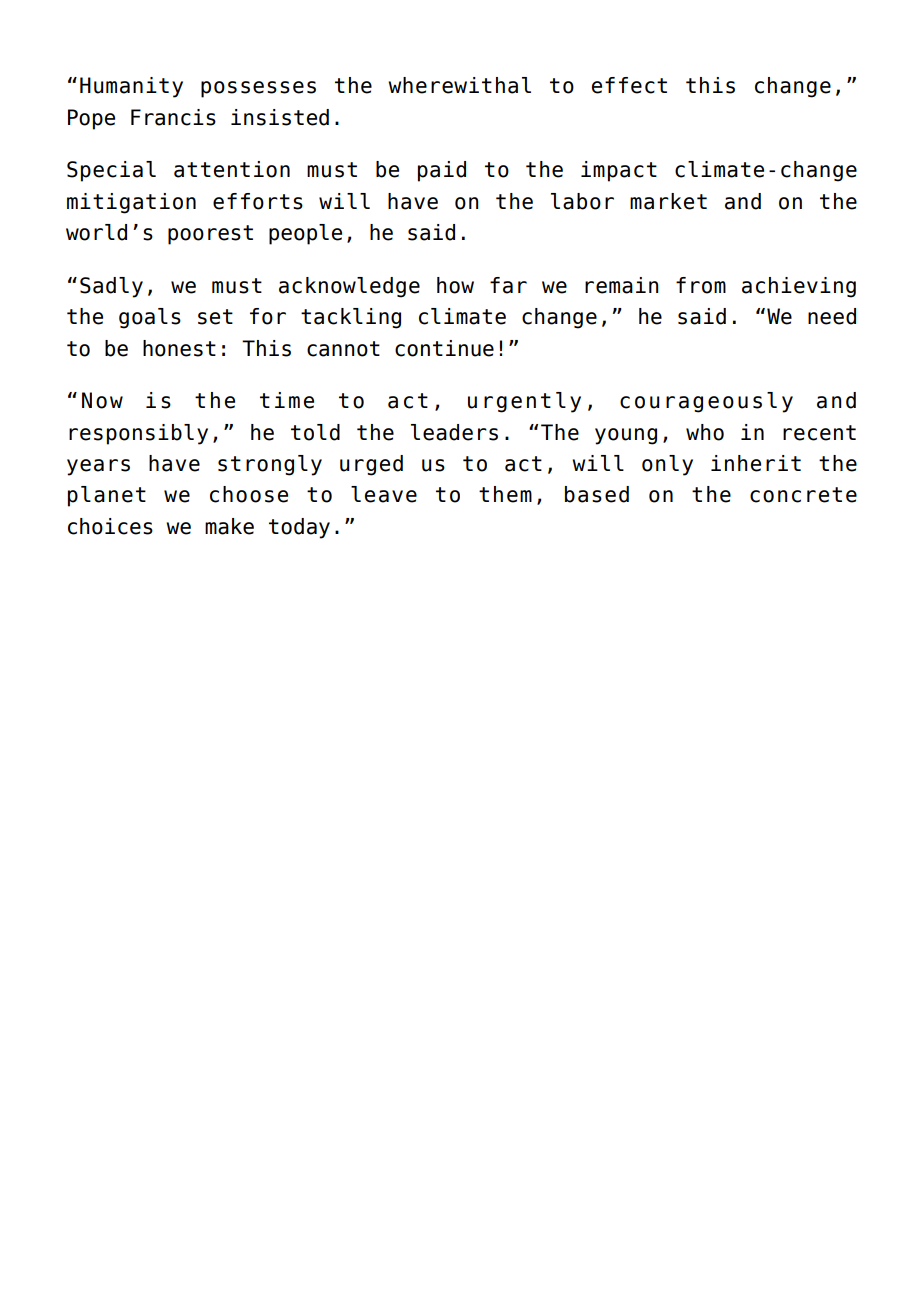 This screenshot has width=924, height=1308. I want to click on Humanity, so click(131, 87).
